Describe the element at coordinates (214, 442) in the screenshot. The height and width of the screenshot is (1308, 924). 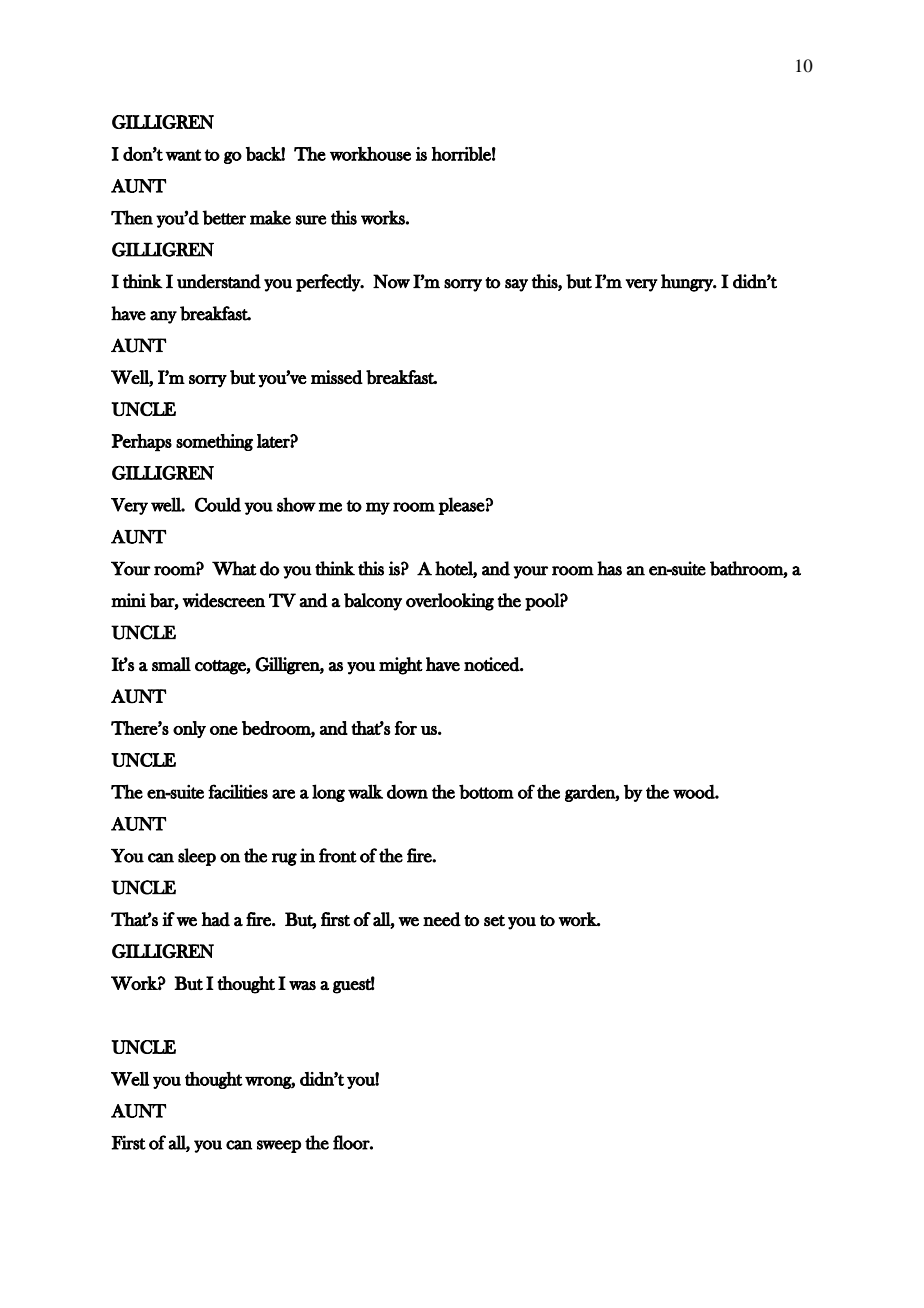
I see `something` at that location.
